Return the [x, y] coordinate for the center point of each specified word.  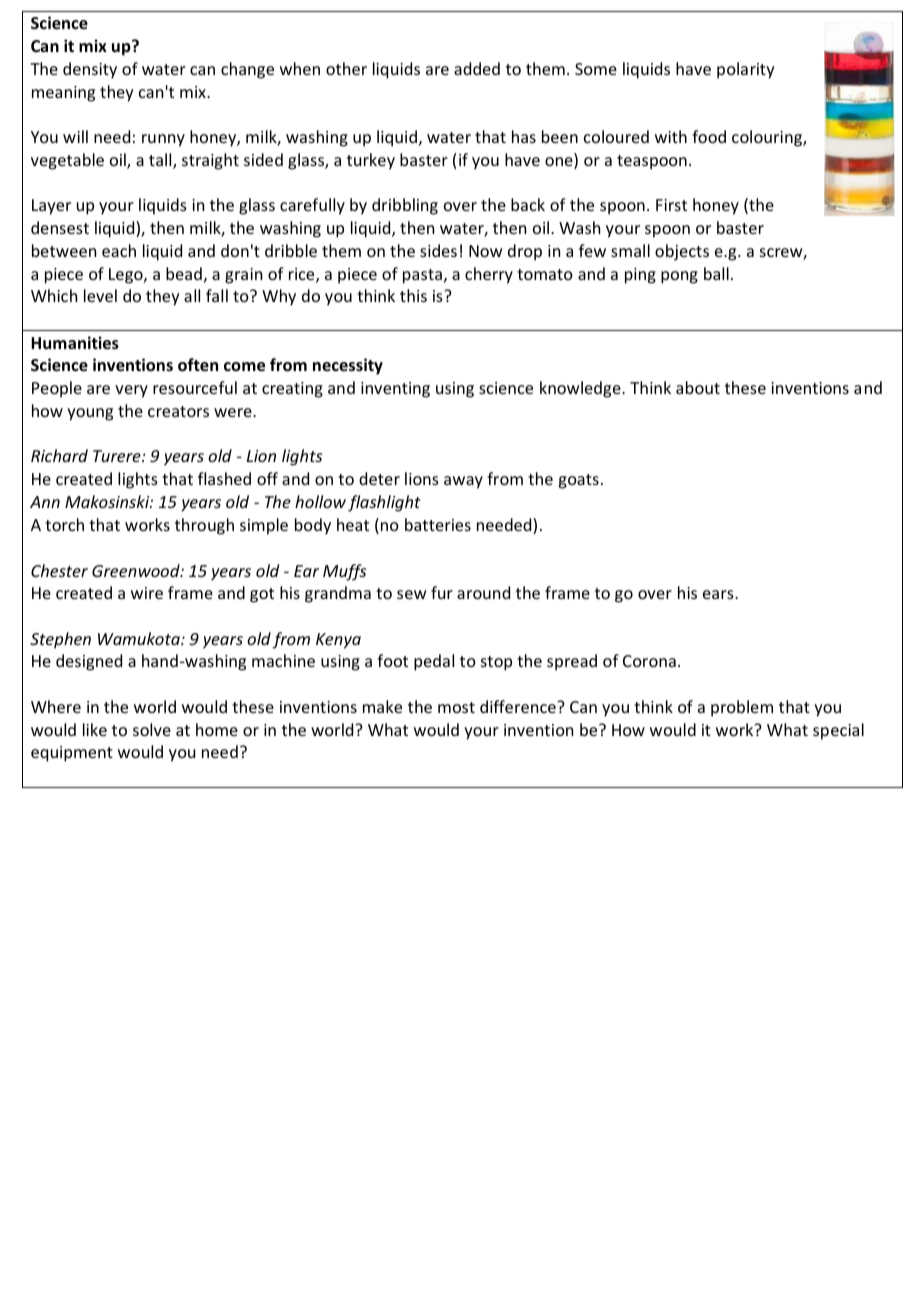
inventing [395, 390]
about [698, 387]
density [90, 70]
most [456, 707]
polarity [746, 70]
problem [742, 708]
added [477, 68]
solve [152, 729]
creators [178, 411]
